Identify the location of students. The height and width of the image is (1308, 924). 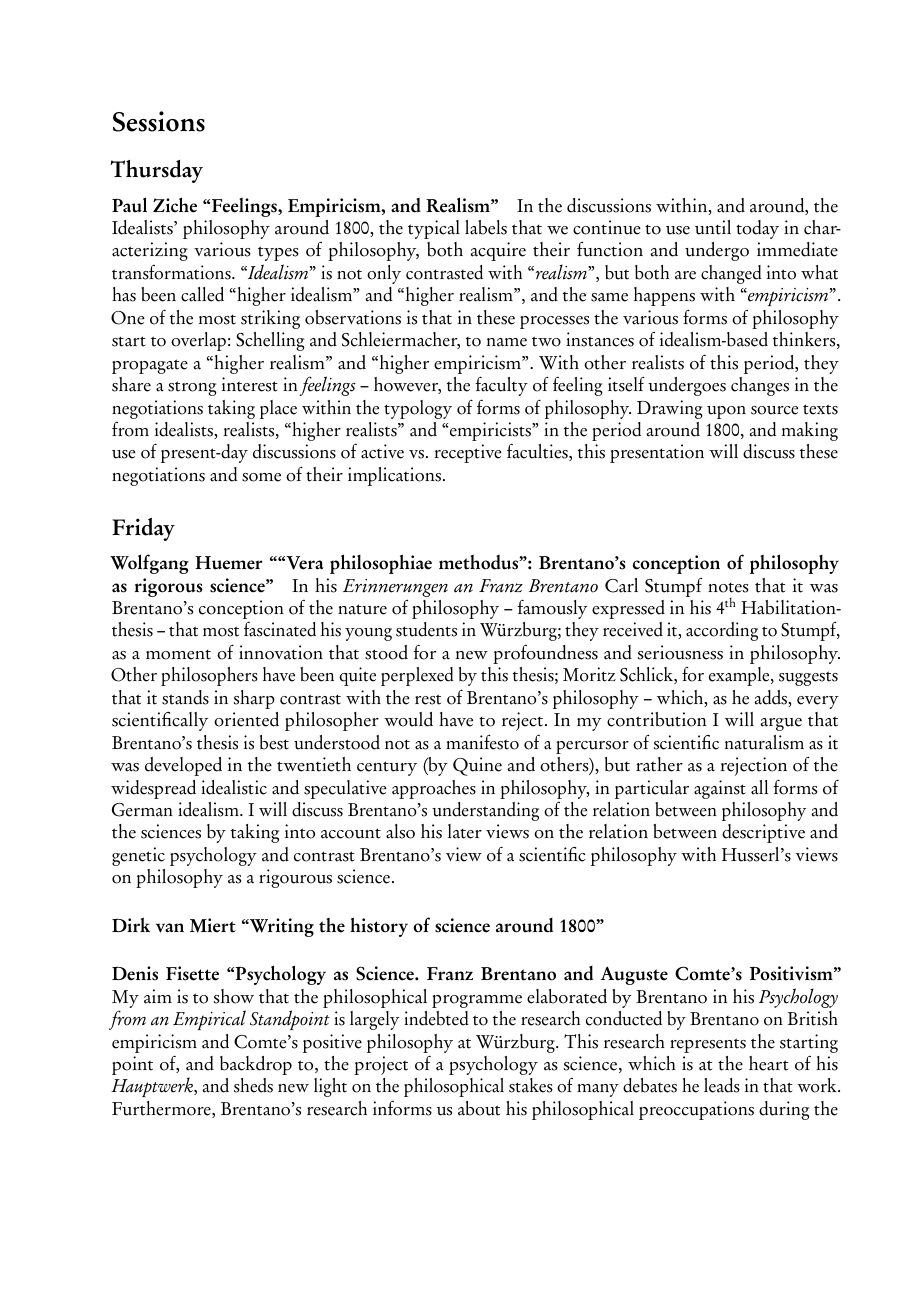
(426, 629).
